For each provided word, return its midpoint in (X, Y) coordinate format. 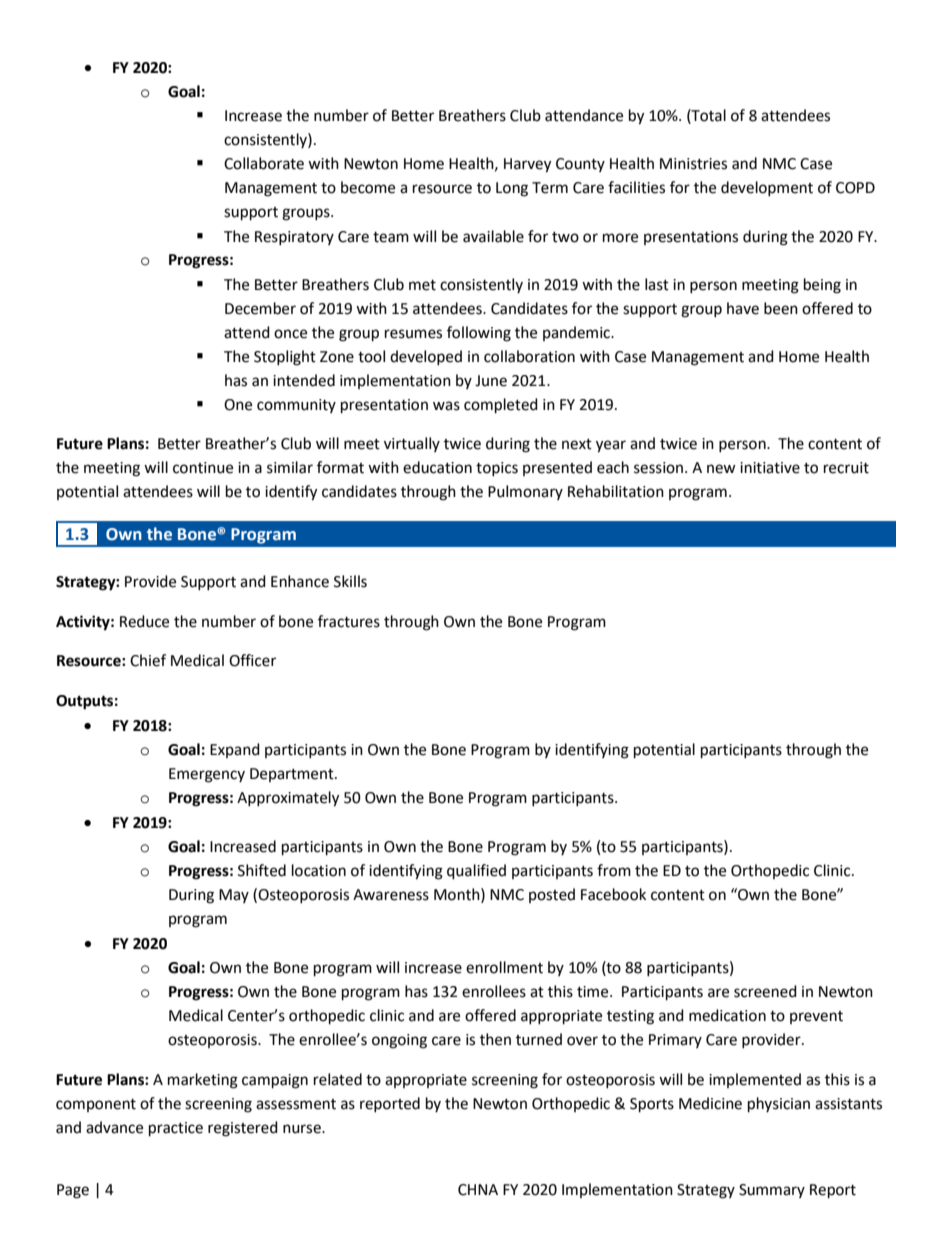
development (767, 188)
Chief (148, 660)
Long (512, 189)
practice (176, 1129)
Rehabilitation (616, 491)
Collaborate (264, 163)
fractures (349, 621)
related (338, 1079)
